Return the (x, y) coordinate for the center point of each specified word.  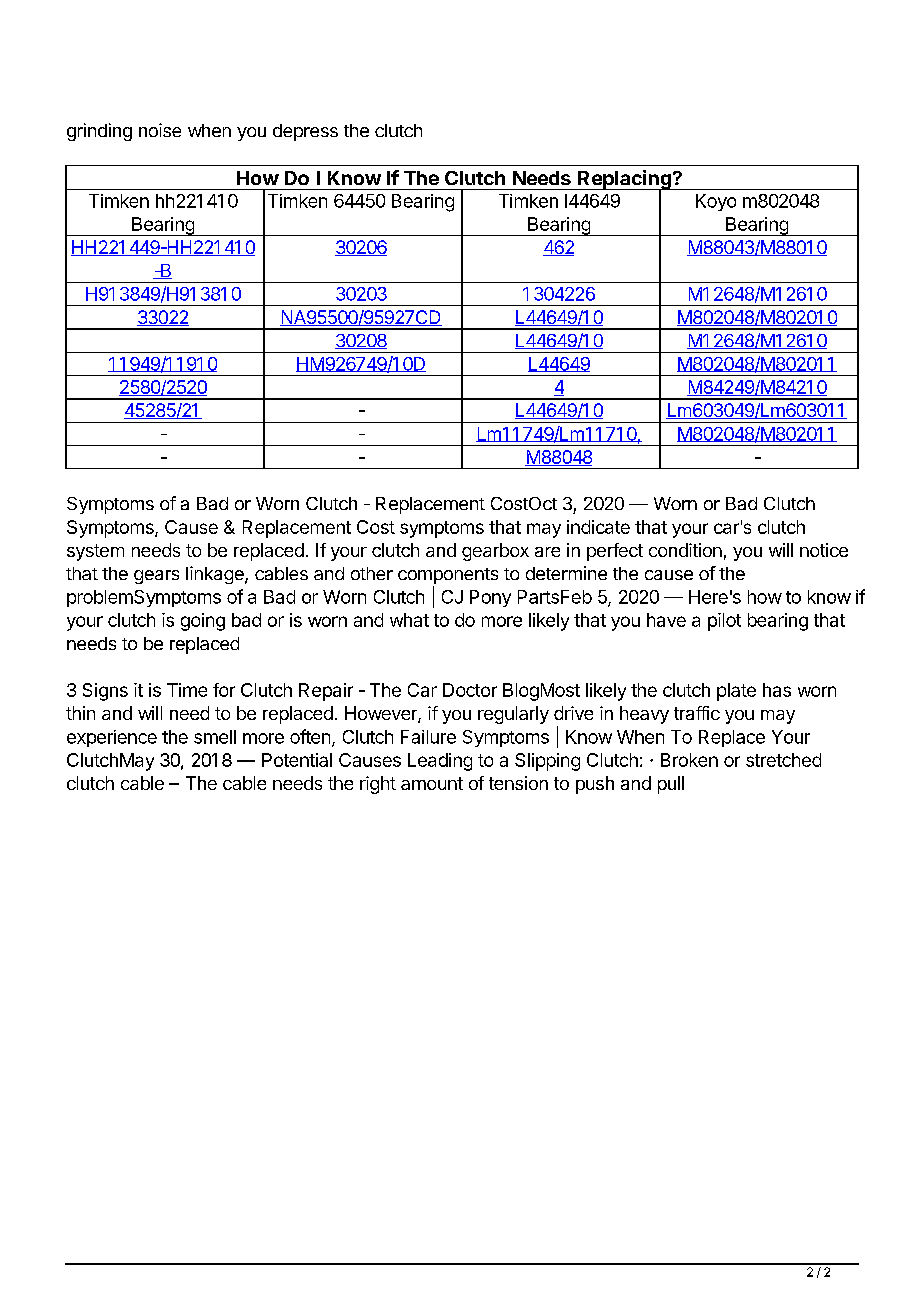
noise (160, 130)
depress (305, 132)
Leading (440, 762)
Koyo (716, 202)
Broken (689, 760)
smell (215, 737)
